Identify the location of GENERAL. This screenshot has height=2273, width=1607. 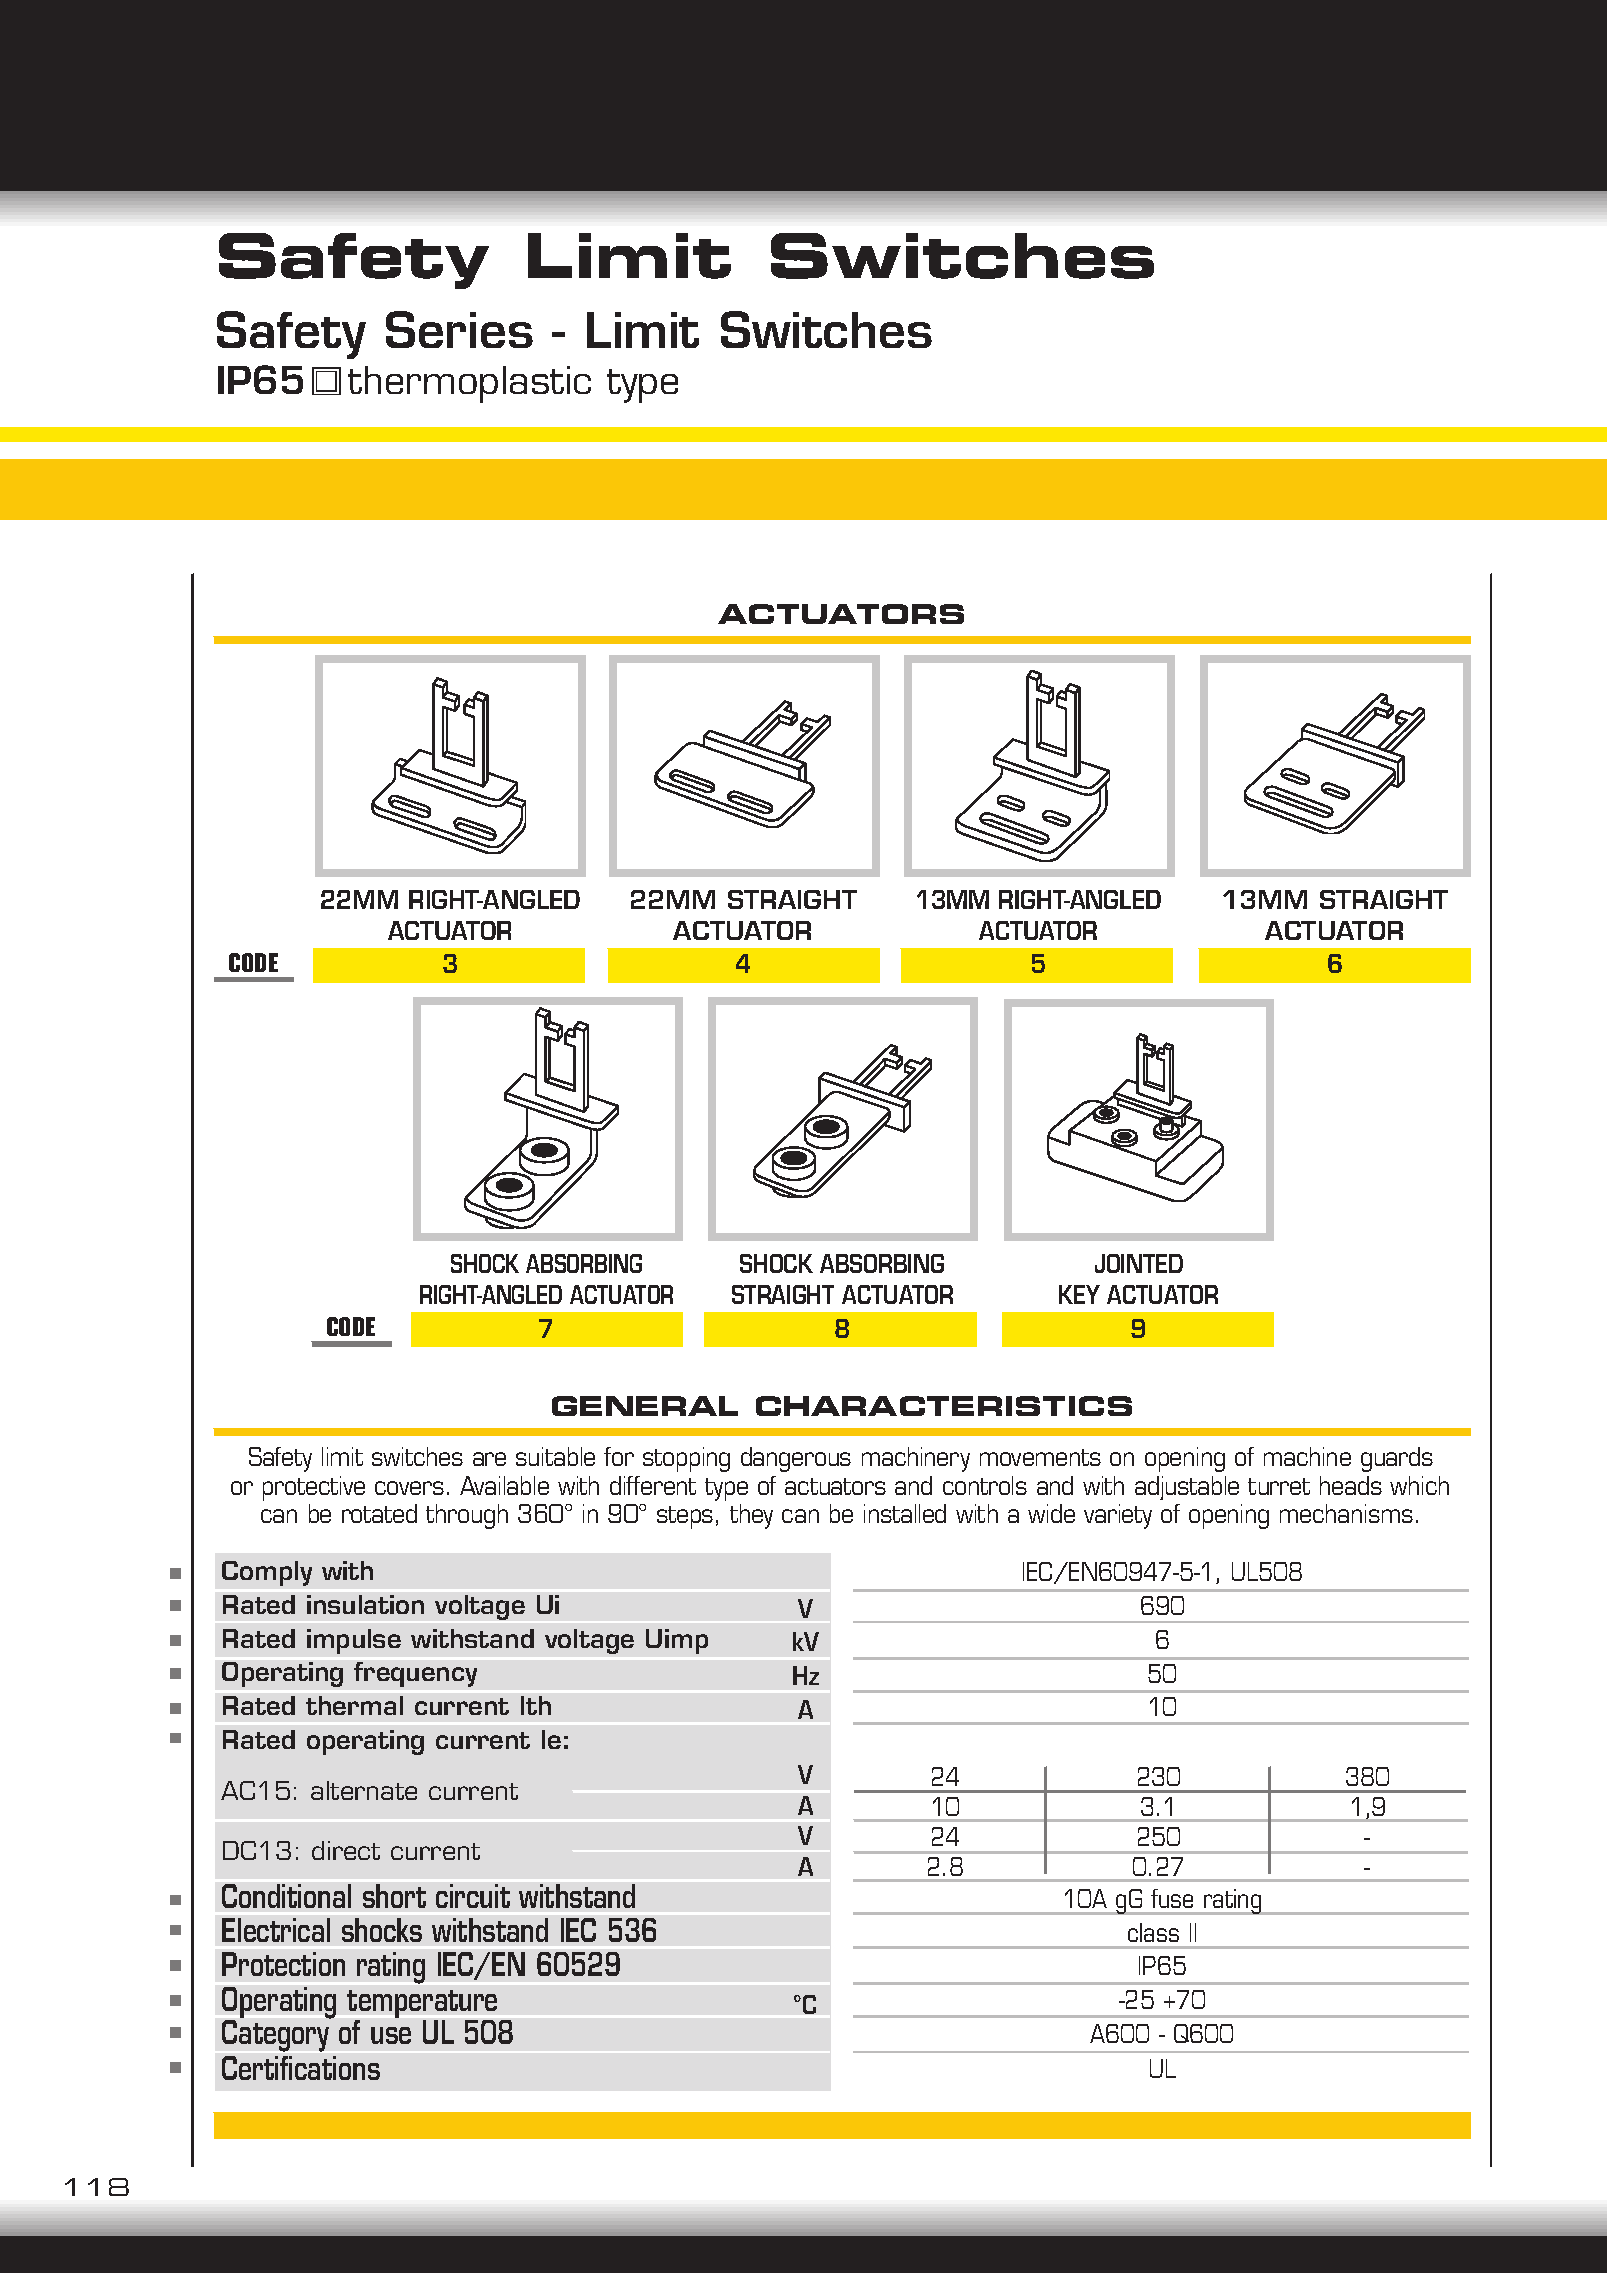
(645, 1406).
